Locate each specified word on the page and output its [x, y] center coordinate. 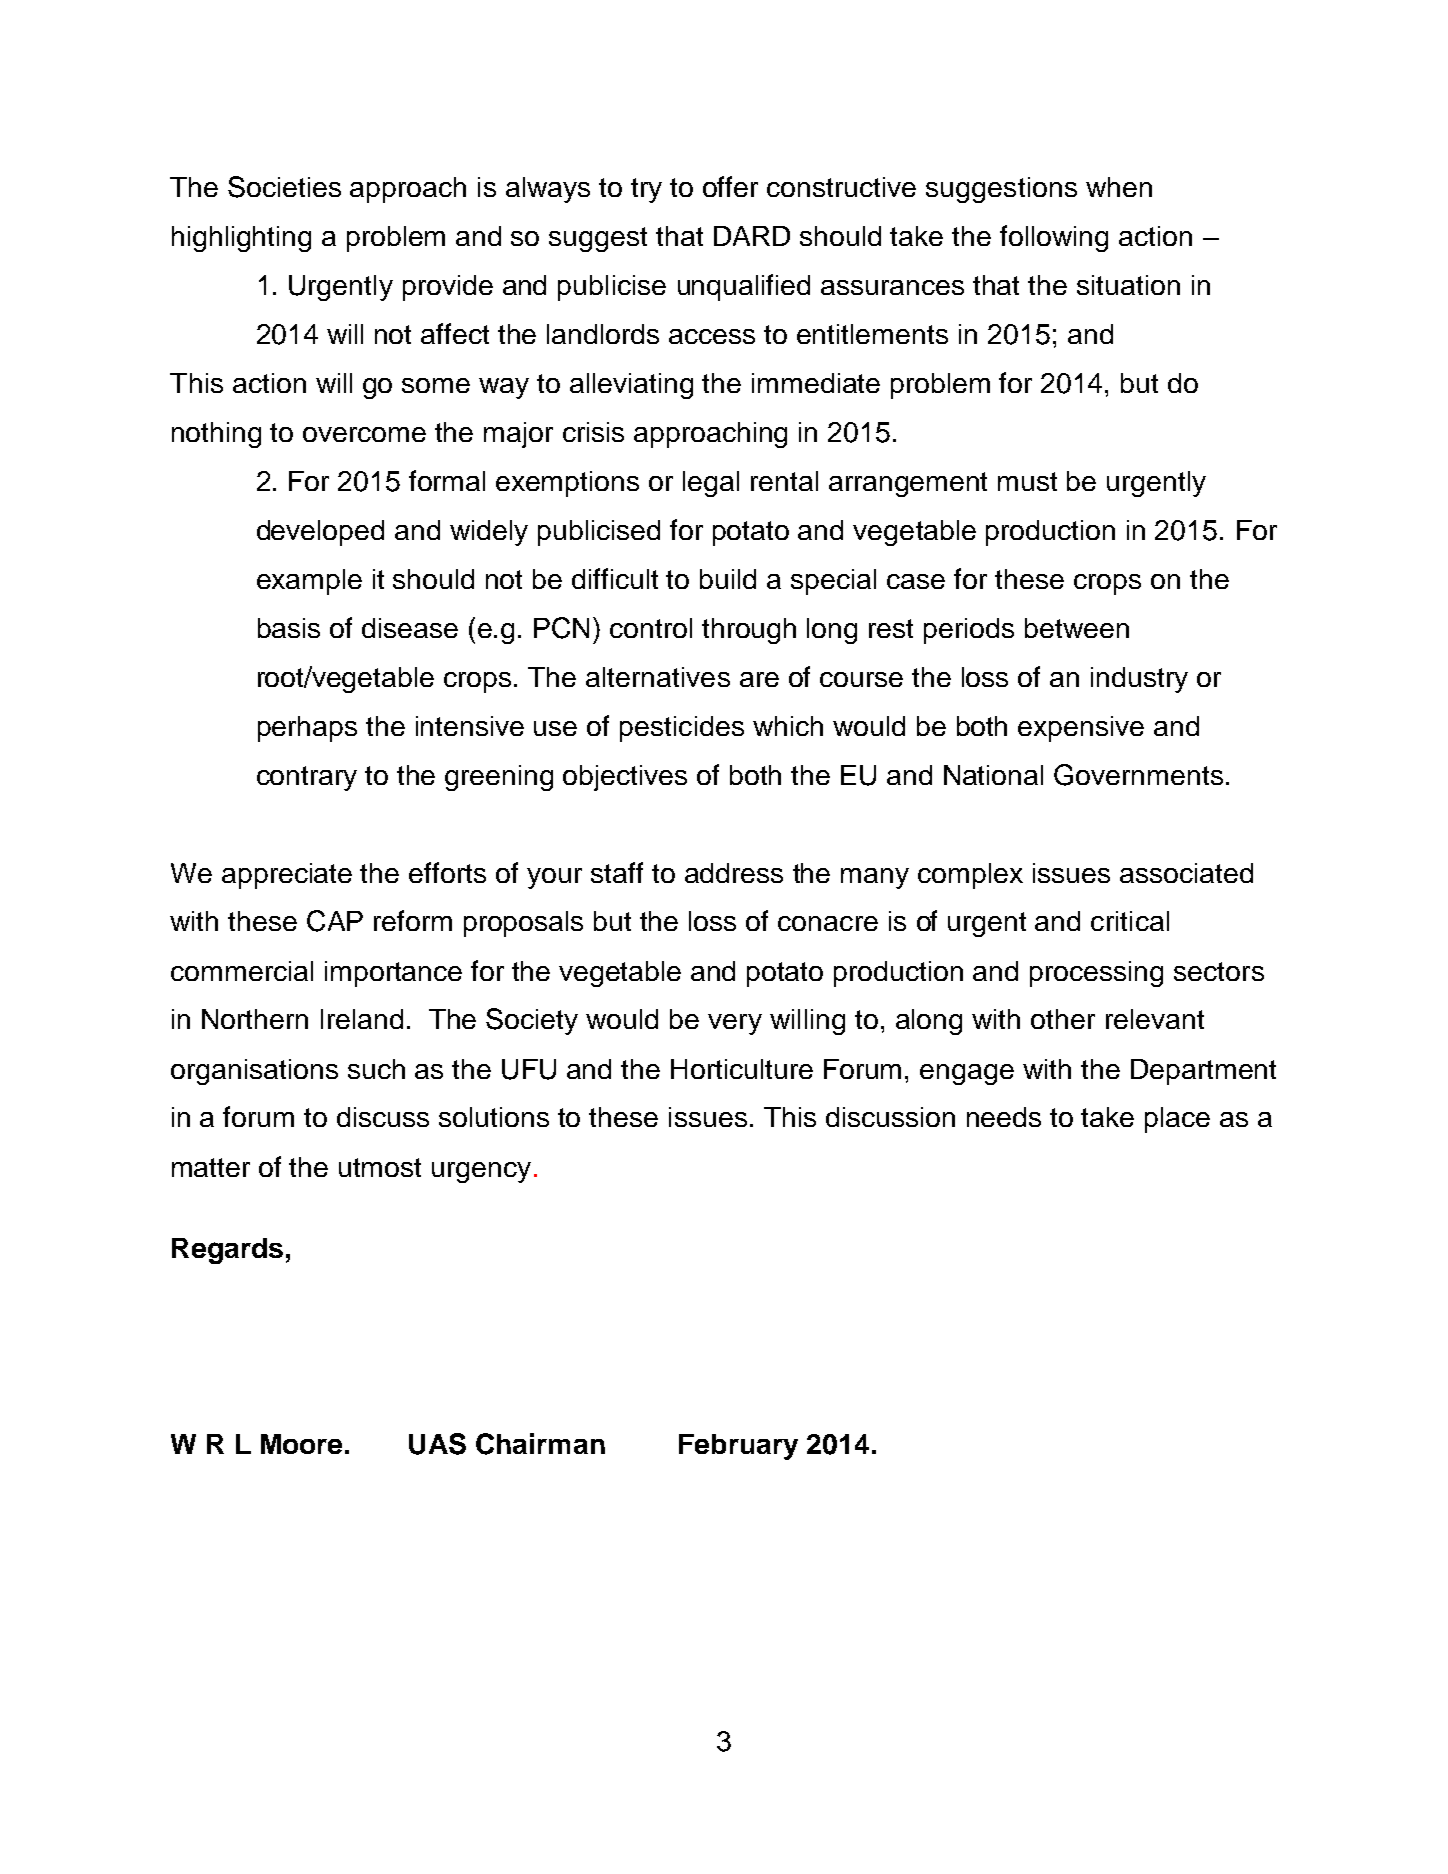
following [1054, 238]
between [1077, 628]
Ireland [362, 1019]
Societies [284, 187]
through [749, 631]
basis [289, 628]
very [735, 1024]
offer [730, 186]
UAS [437, 1444]
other [1063, 1019]
